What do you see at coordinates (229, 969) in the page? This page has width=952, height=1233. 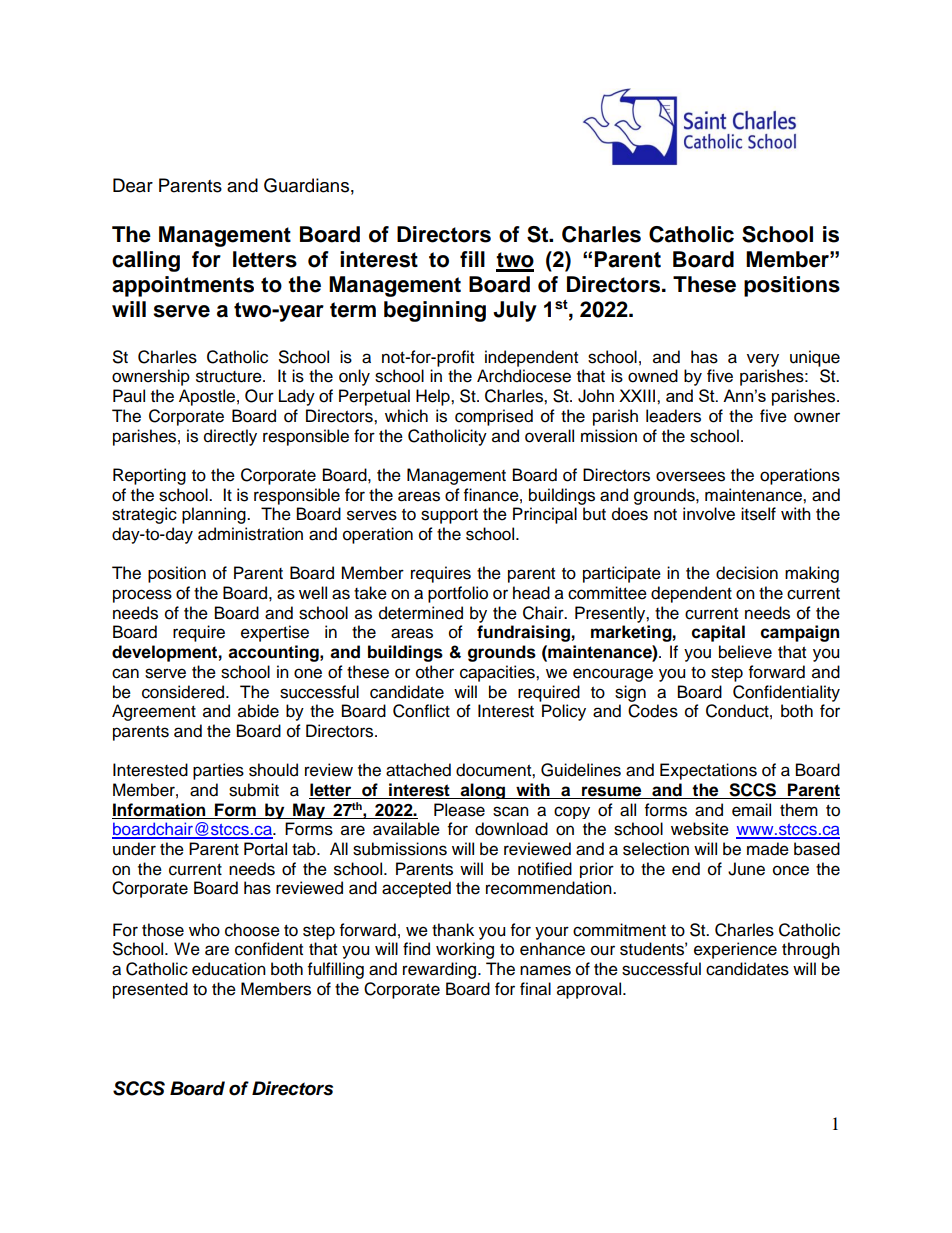 I see `education` at bounding box center [229, 969].
